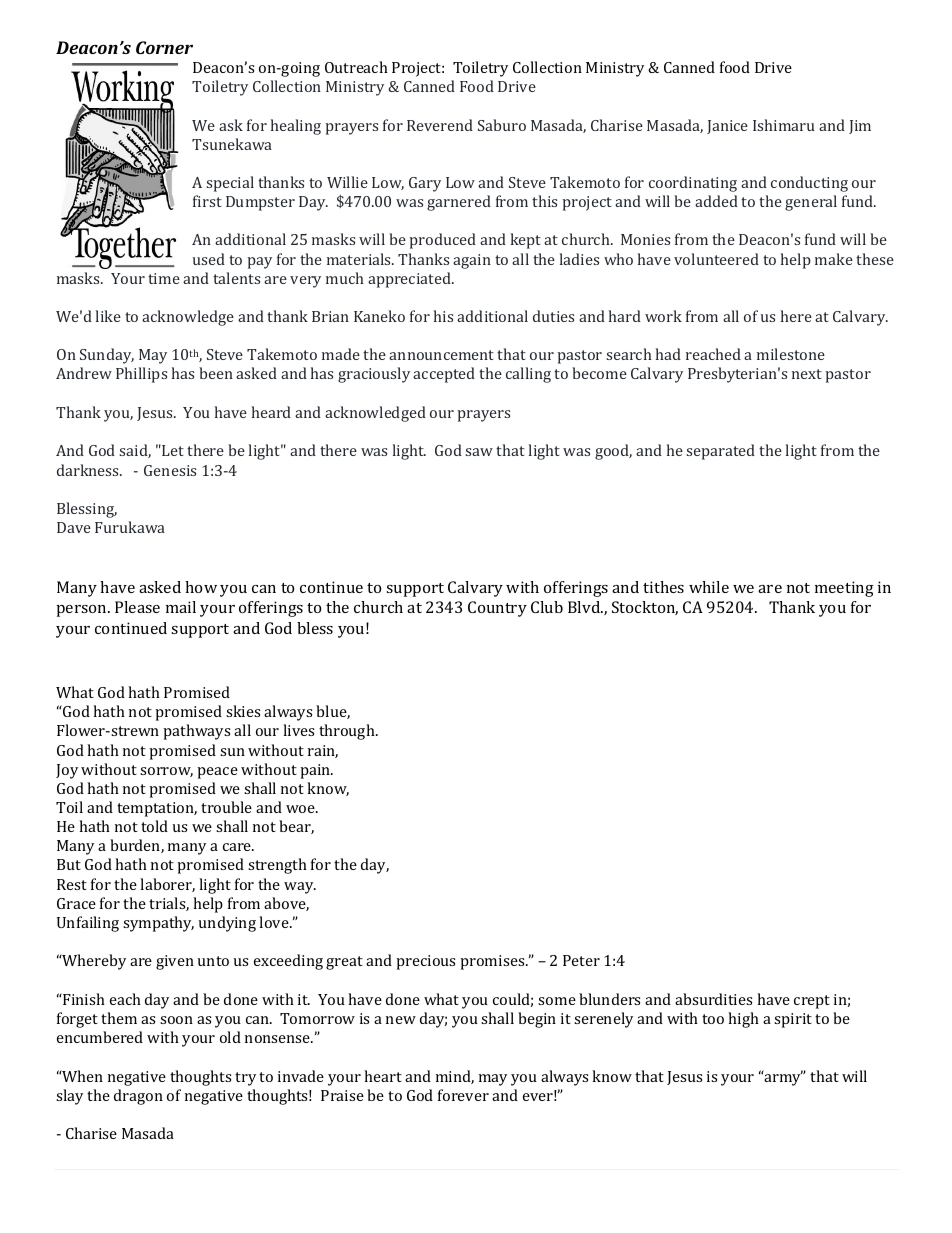  What do you see at coordinates (164, 47) in the page?
I see `Corner` at bounding box center [164, 47].
